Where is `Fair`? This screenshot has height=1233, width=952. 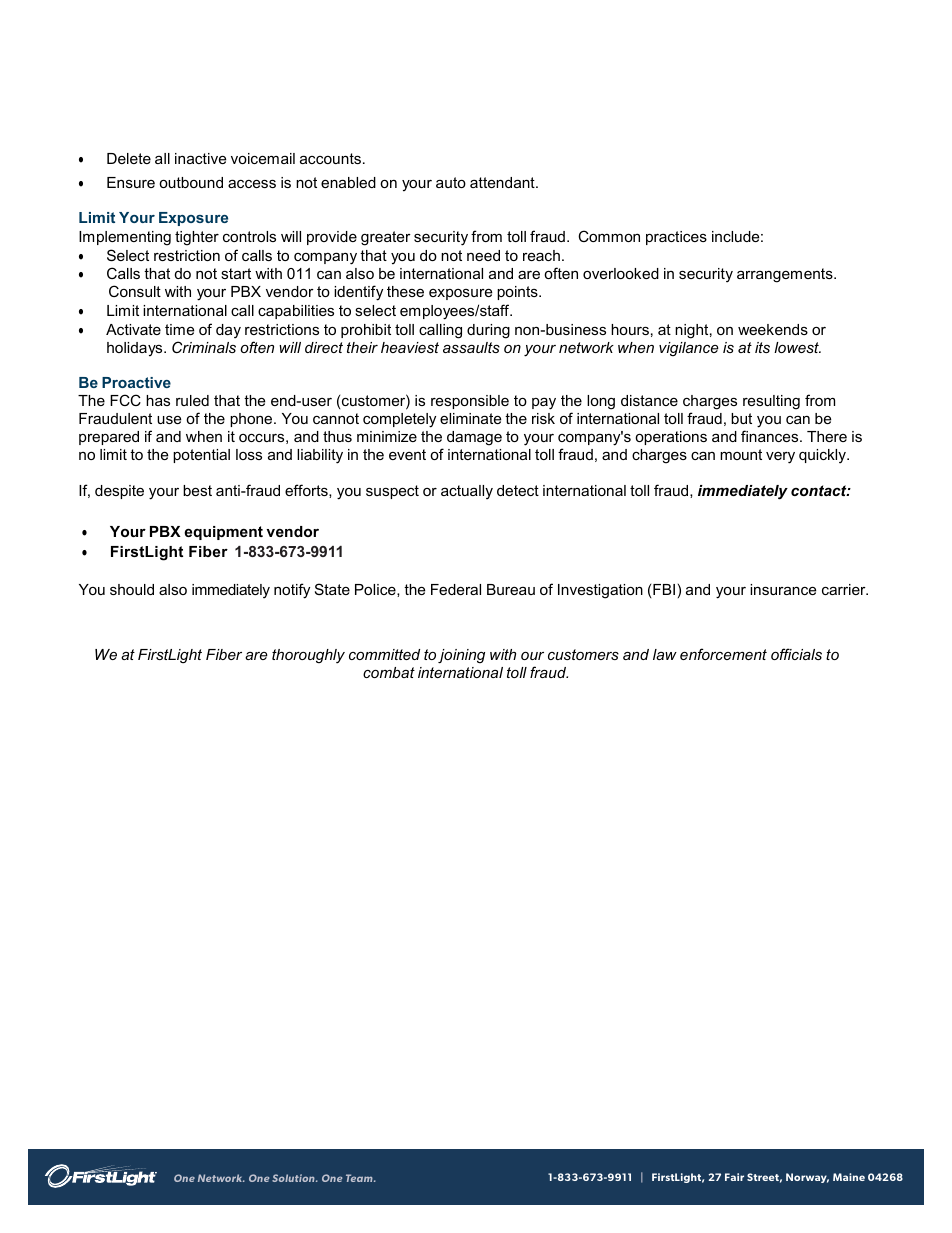 Fair is located at coordinates (734, 1177).
